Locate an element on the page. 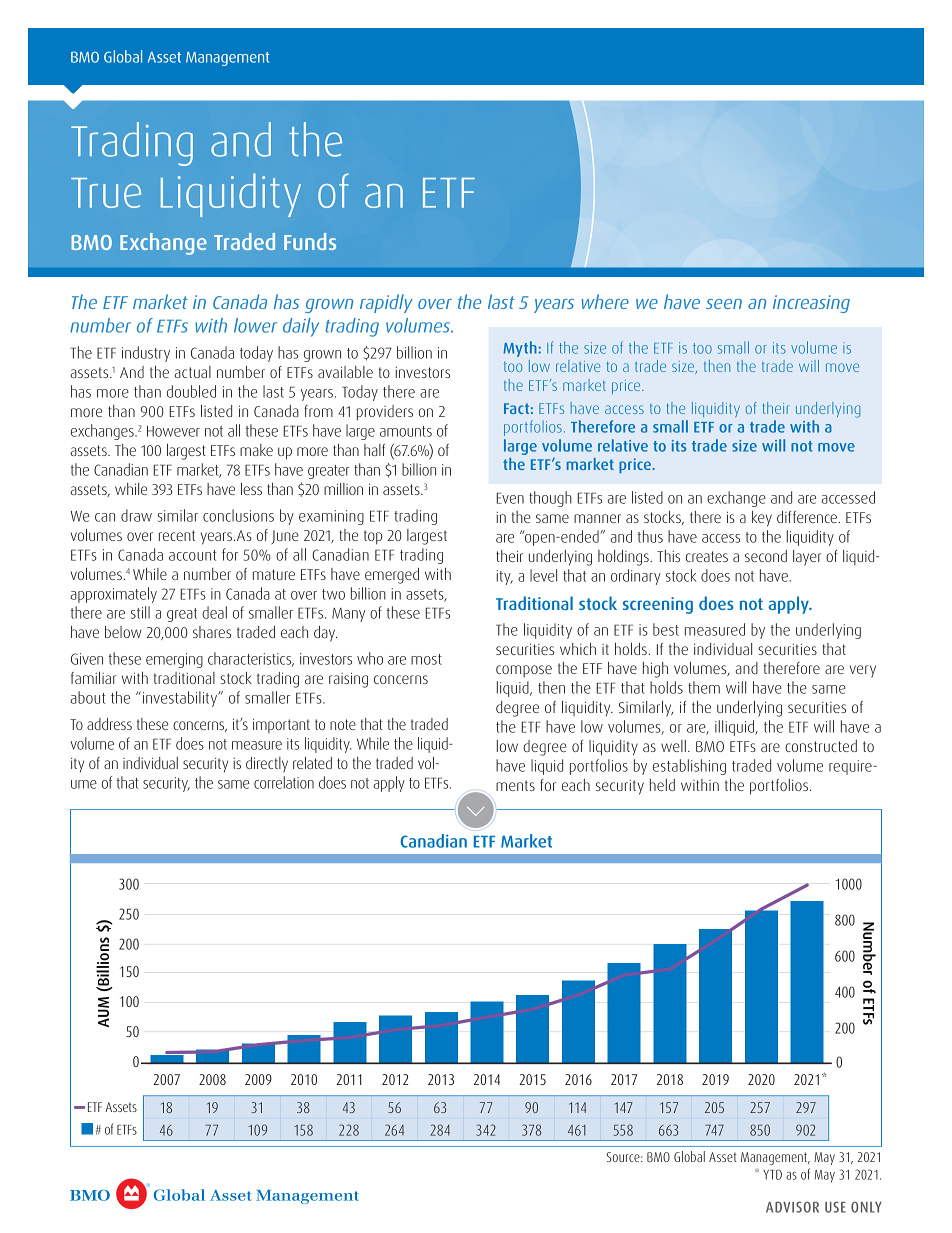  rapidly is located at coordinates (386, 303).
